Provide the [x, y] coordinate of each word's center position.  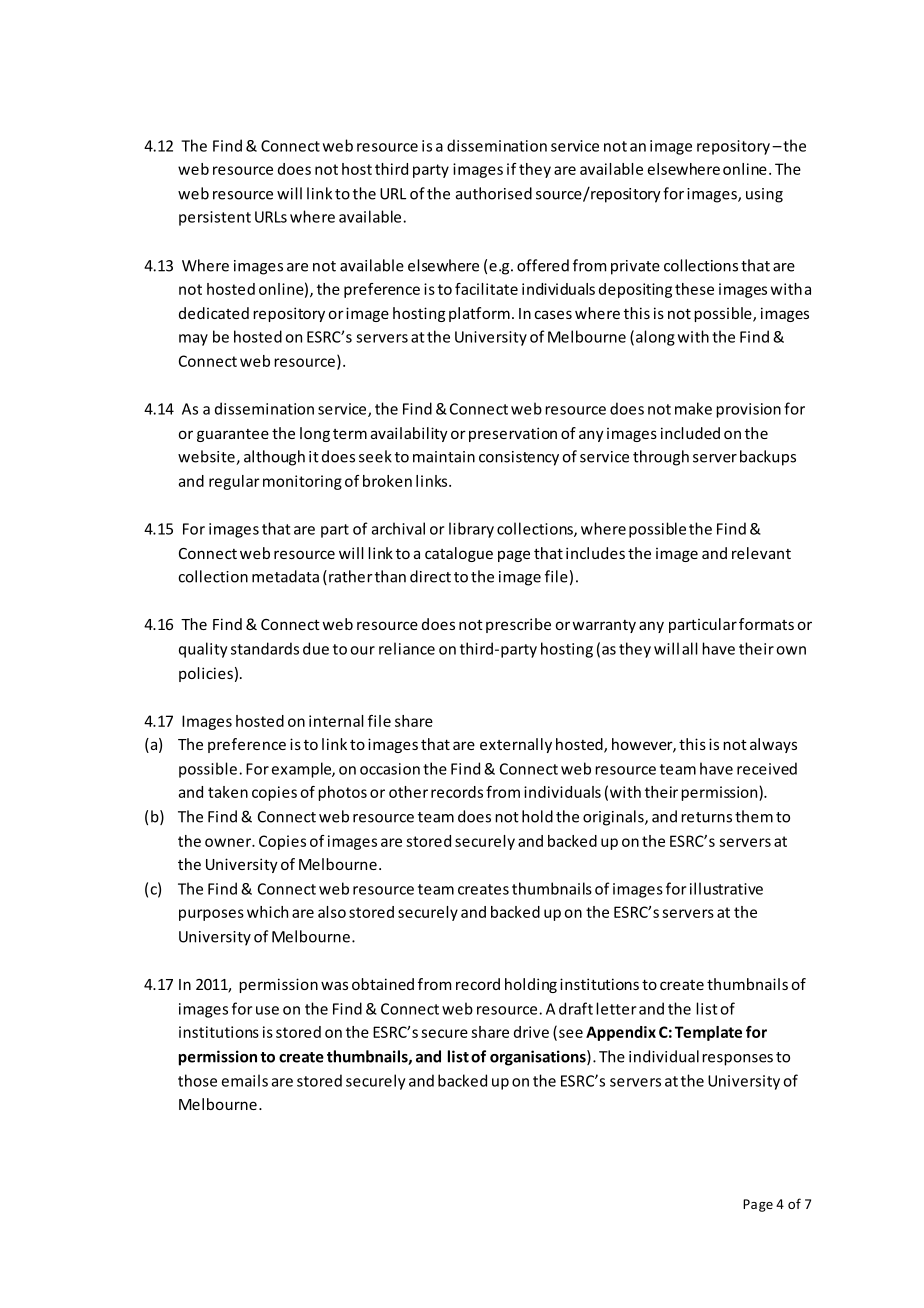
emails [245, 1080]
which [267, 912]
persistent [215, 218]
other [408, 792]
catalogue [459, 554]
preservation [513, 434]
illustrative [726, 888]
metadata [285, 576]
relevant [761, 553]
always [773, 745]
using [764, 195]
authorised [494, 193]
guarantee [233, 435]
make [693, 408]
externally [516, 745]
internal [336, 721]
